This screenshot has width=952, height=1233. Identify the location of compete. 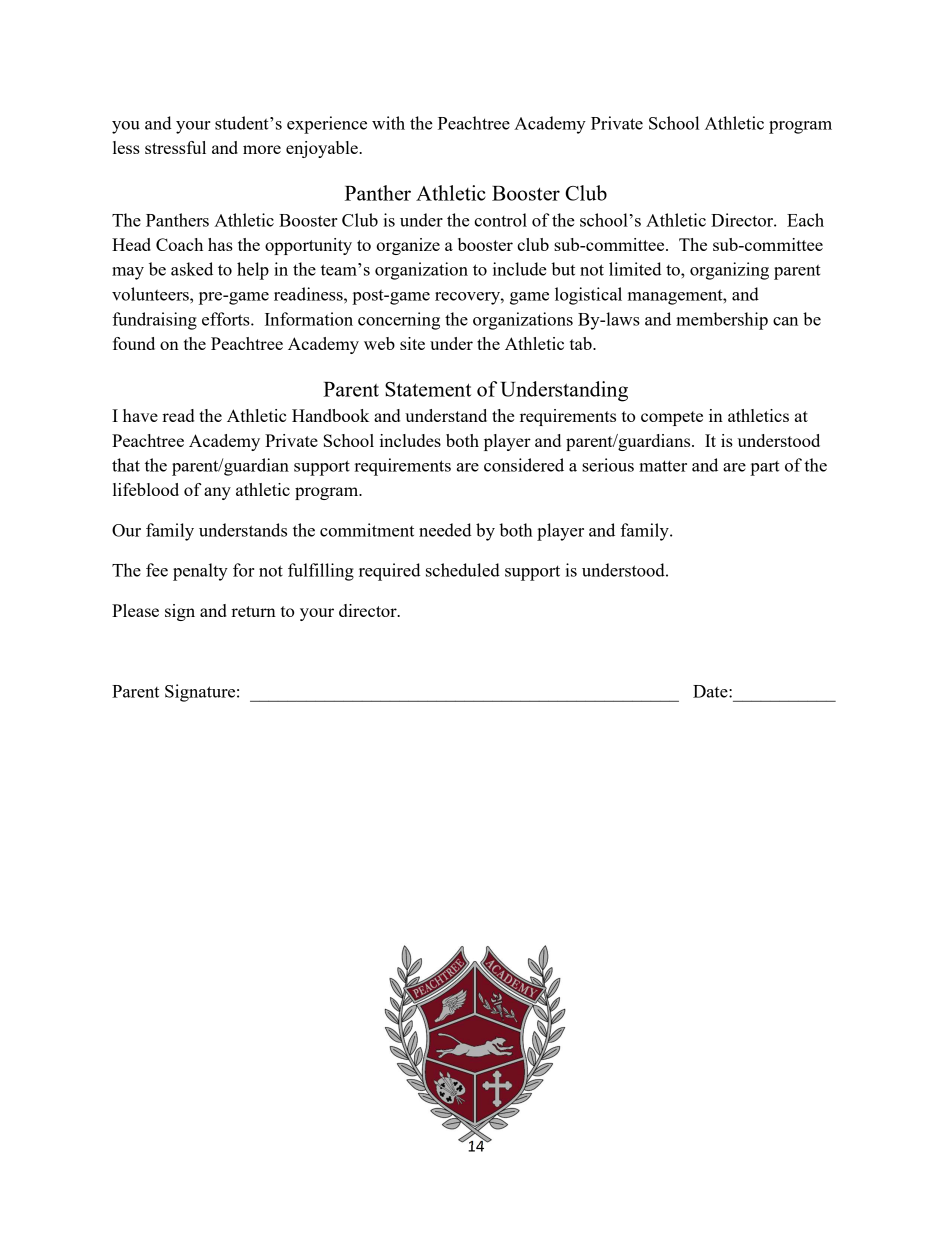
(672, 418).
